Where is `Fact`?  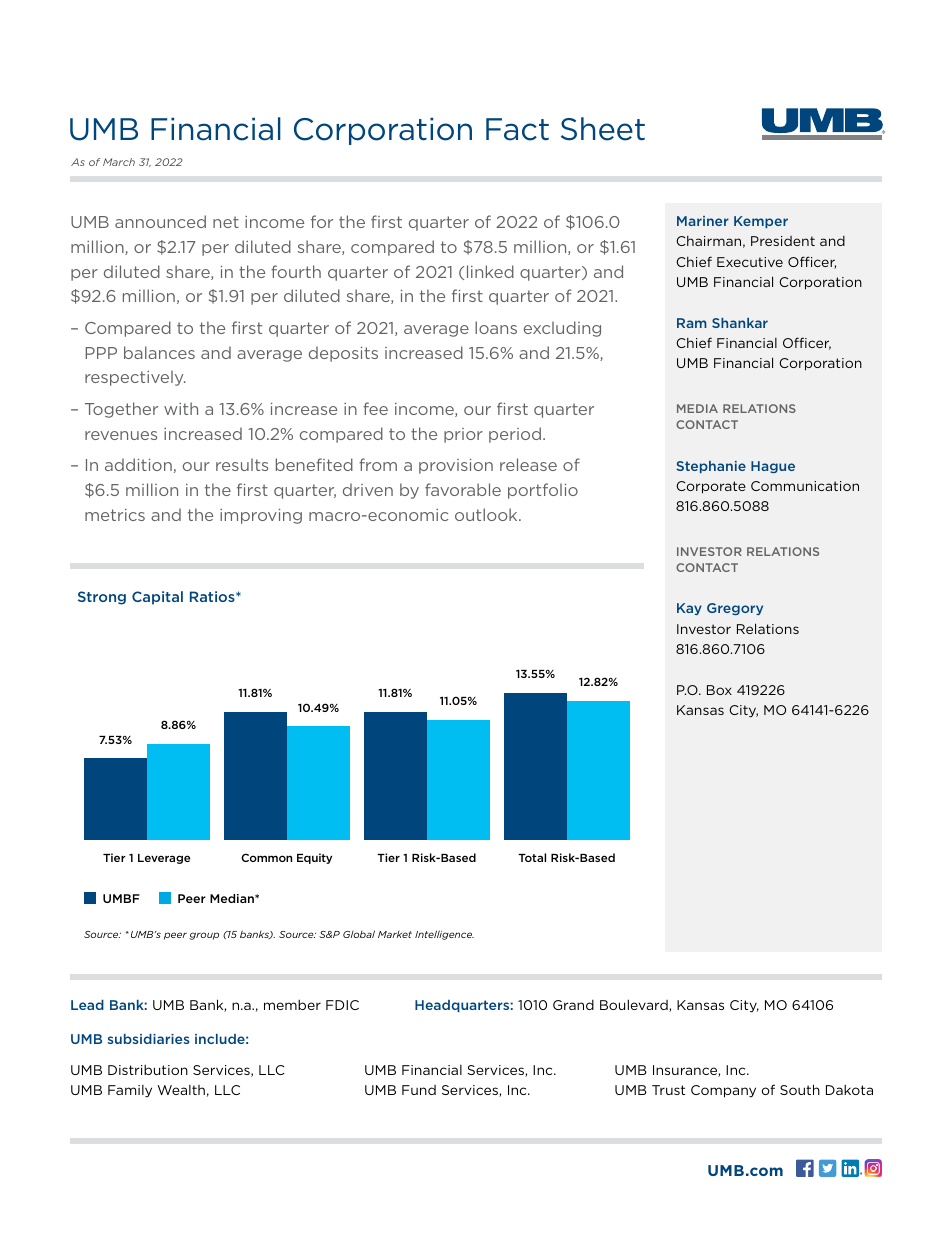
Fact is located at coordinates (517, 129).
